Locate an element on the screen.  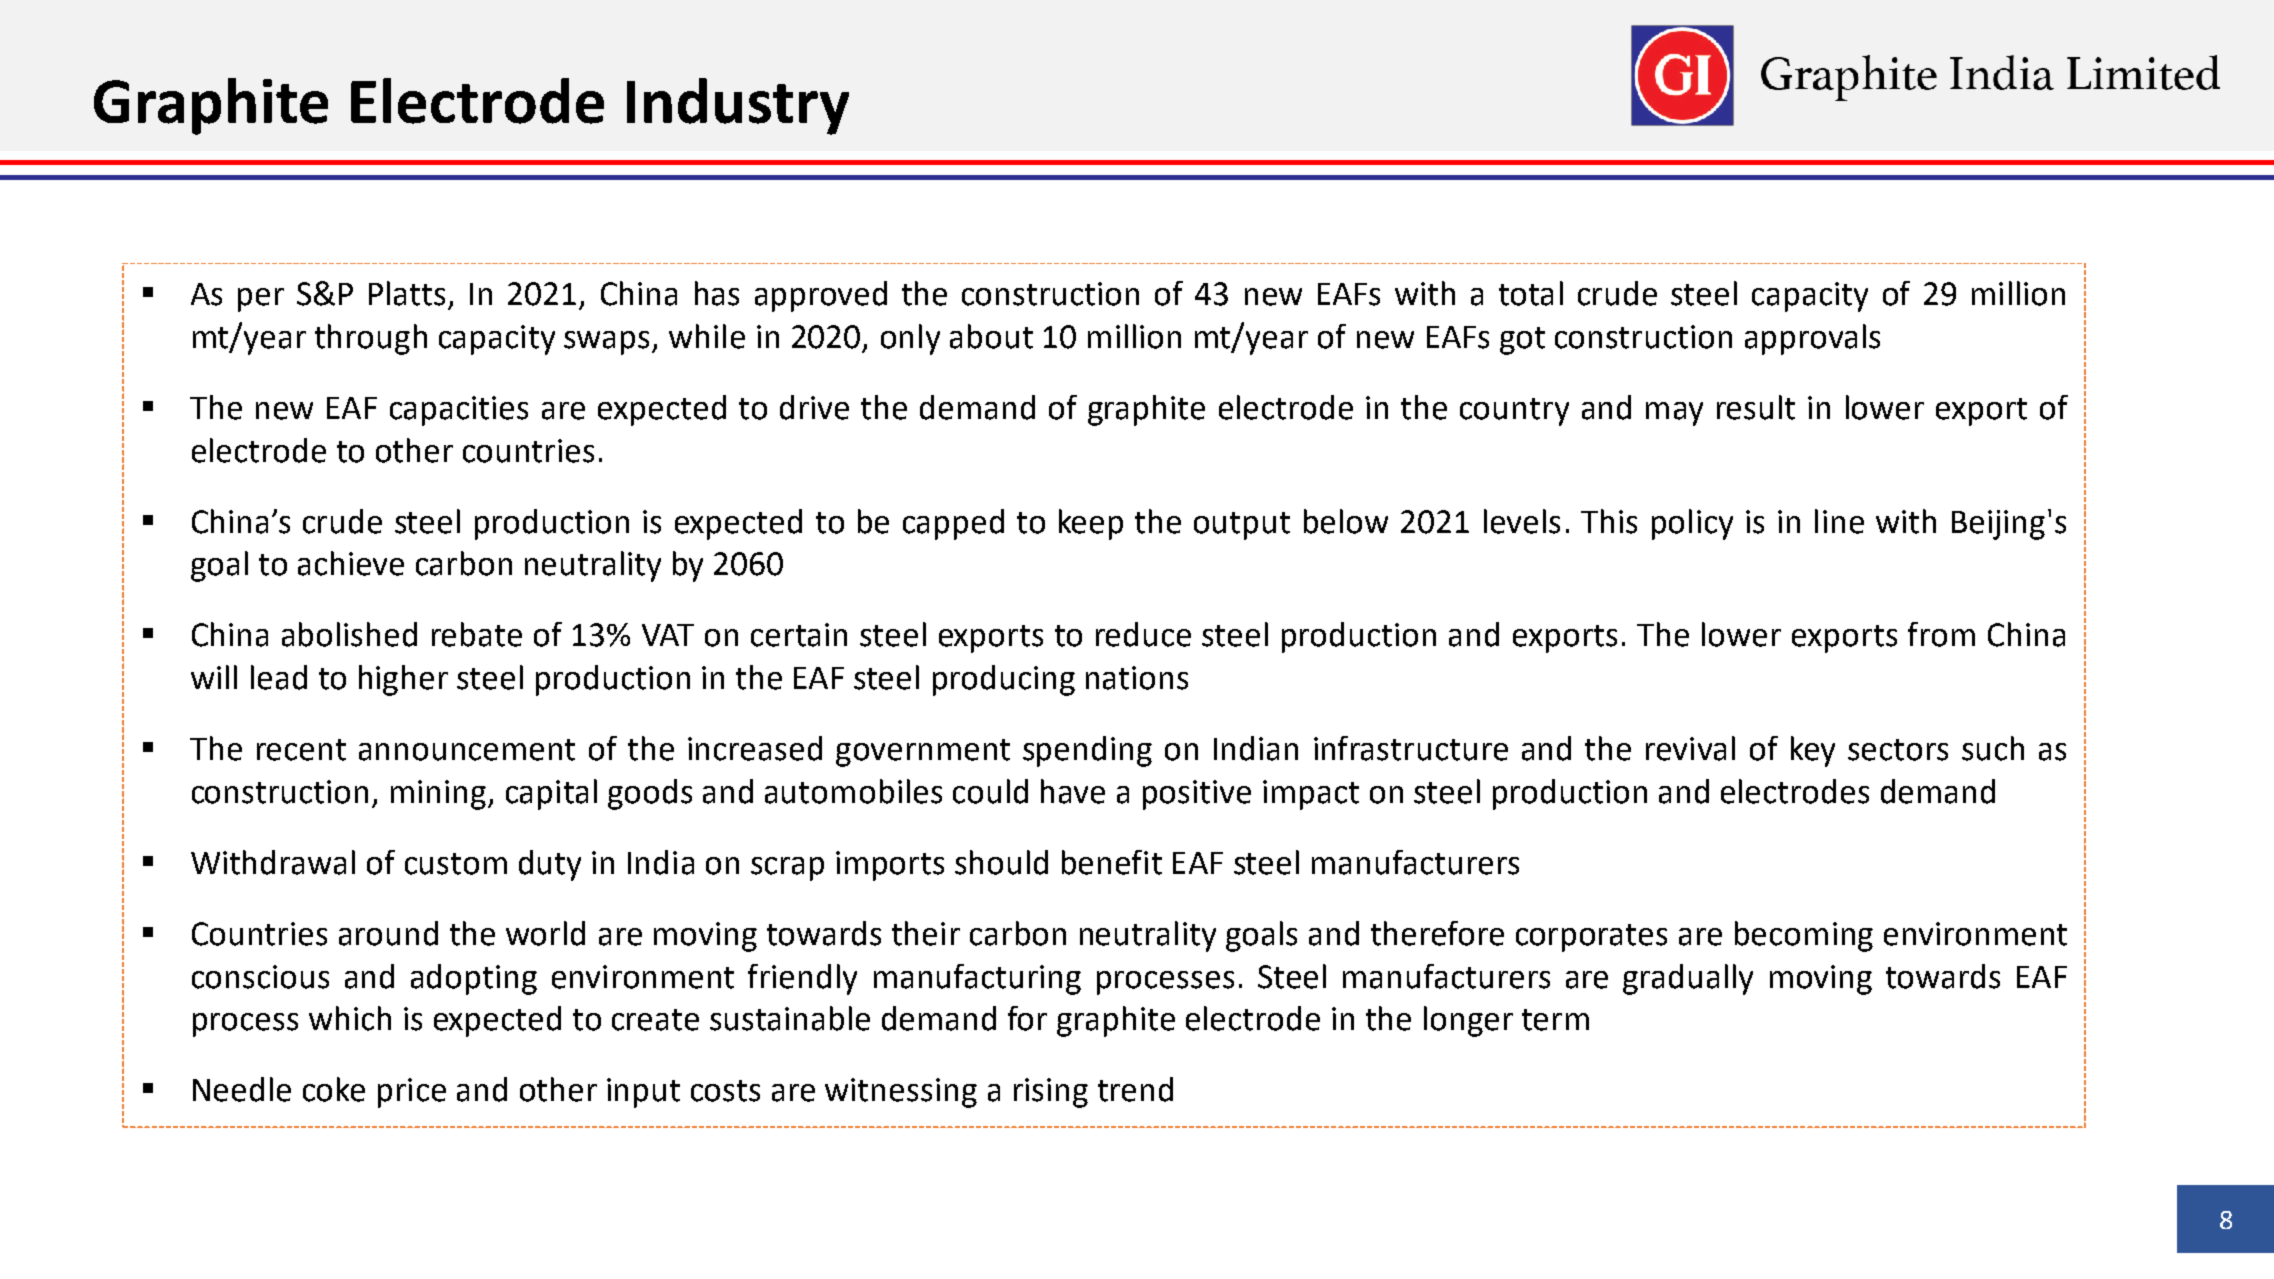
about is located at coordinates (991, 336).
